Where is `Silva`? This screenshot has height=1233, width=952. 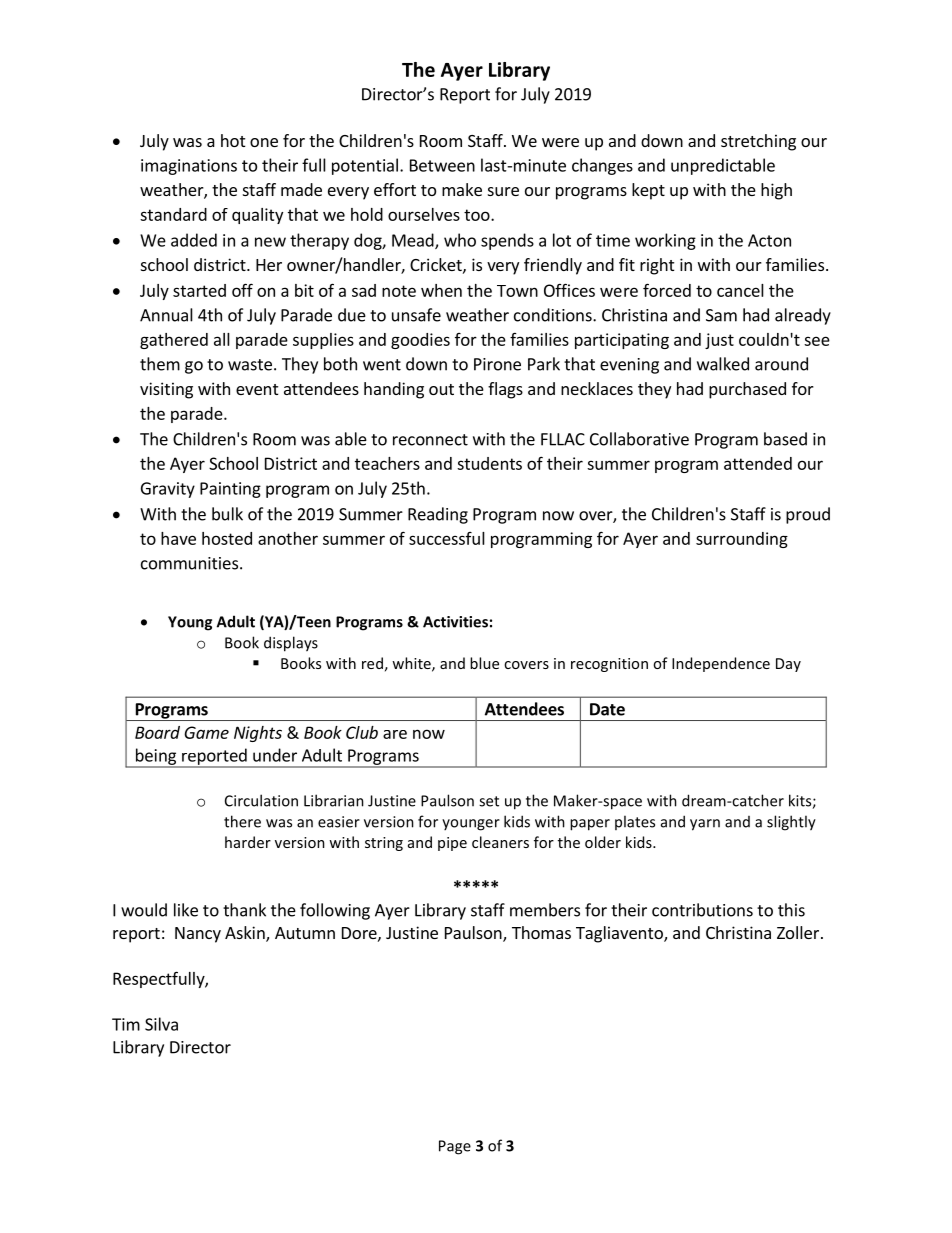 Silva is located at coordinates (161, 1024).
